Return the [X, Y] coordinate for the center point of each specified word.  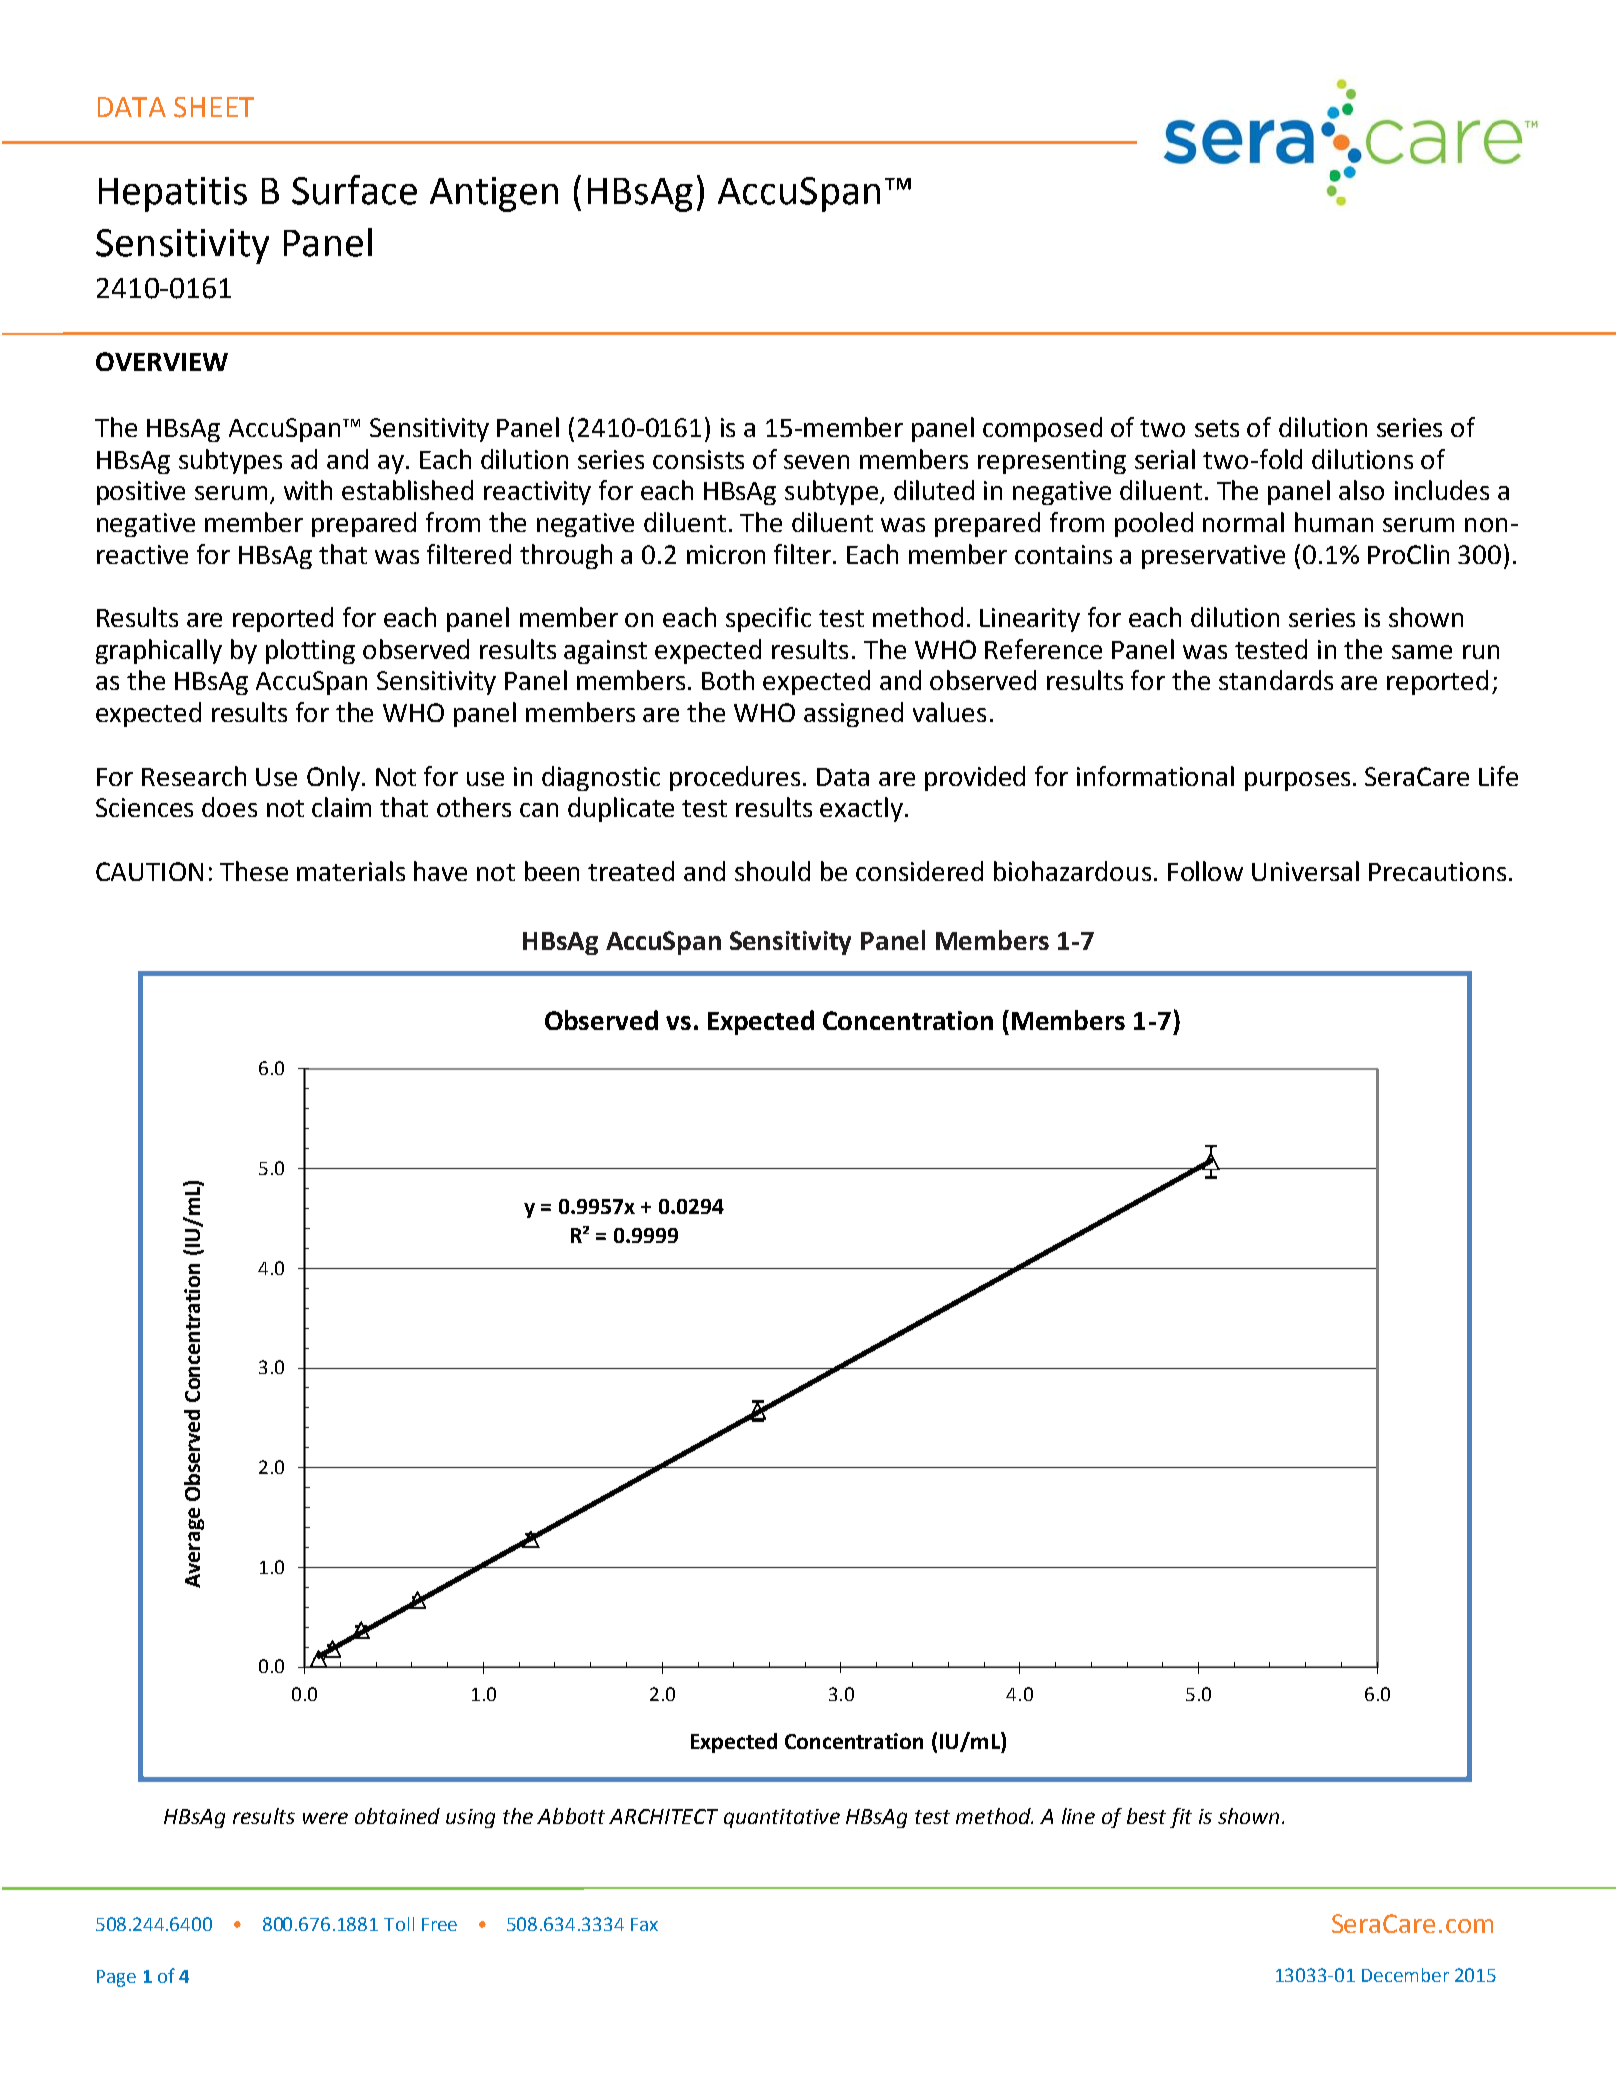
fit [1181, 1818]
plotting [310, 651]
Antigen [494, 194]
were [325, 1818]
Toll [399, 1924]
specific [768, 619]
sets [1217, 428]
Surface [354, 190]
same [1422, 652]
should [772, 871]
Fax [644, 1924]
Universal [1305, 871]
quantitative [782, 1818]
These [254, 871]
